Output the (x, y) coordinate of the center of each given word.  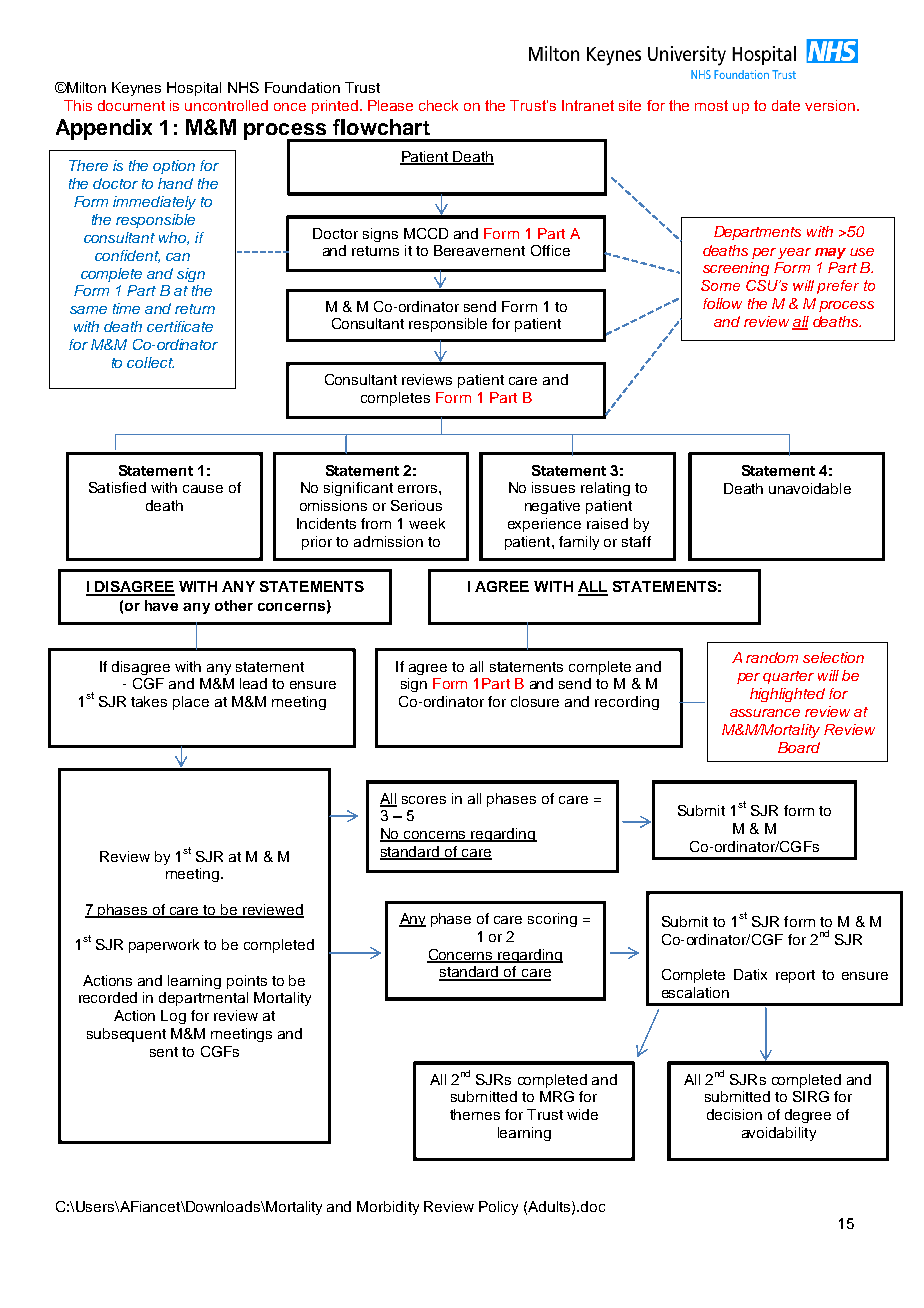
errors (417, 489)
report (795, 976)
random (772, 657)
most (711, 105)
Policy (498, 1208)
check (438, 105)
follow (722, 303)
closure (535, 701)
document (131, 105)
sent (164, 1052)
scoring (552, 920)
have (161, 605)
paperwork (164, 946)
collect (150, 362)
